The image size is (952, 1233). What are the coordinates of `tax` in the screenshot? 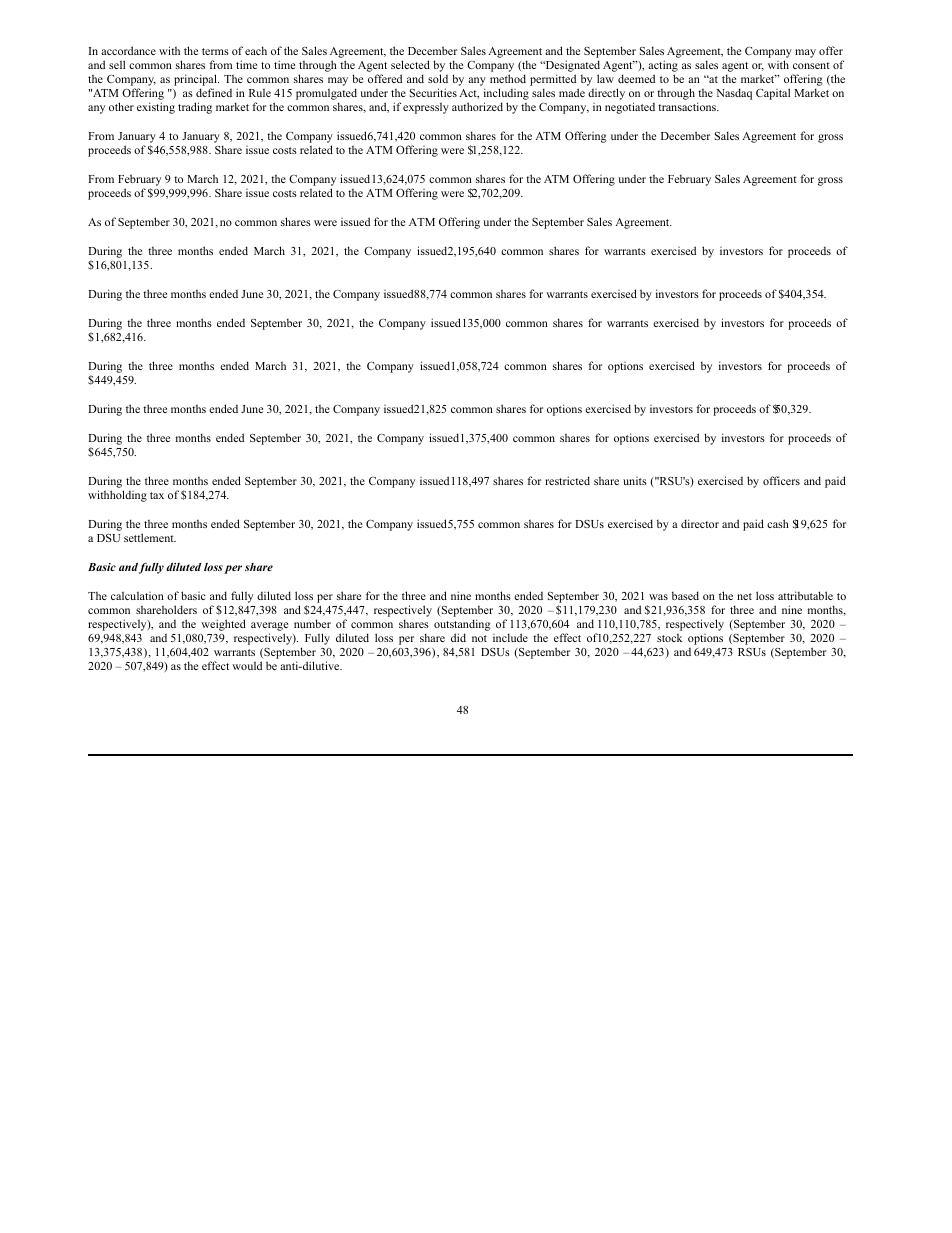 It's located at (157, 495).
